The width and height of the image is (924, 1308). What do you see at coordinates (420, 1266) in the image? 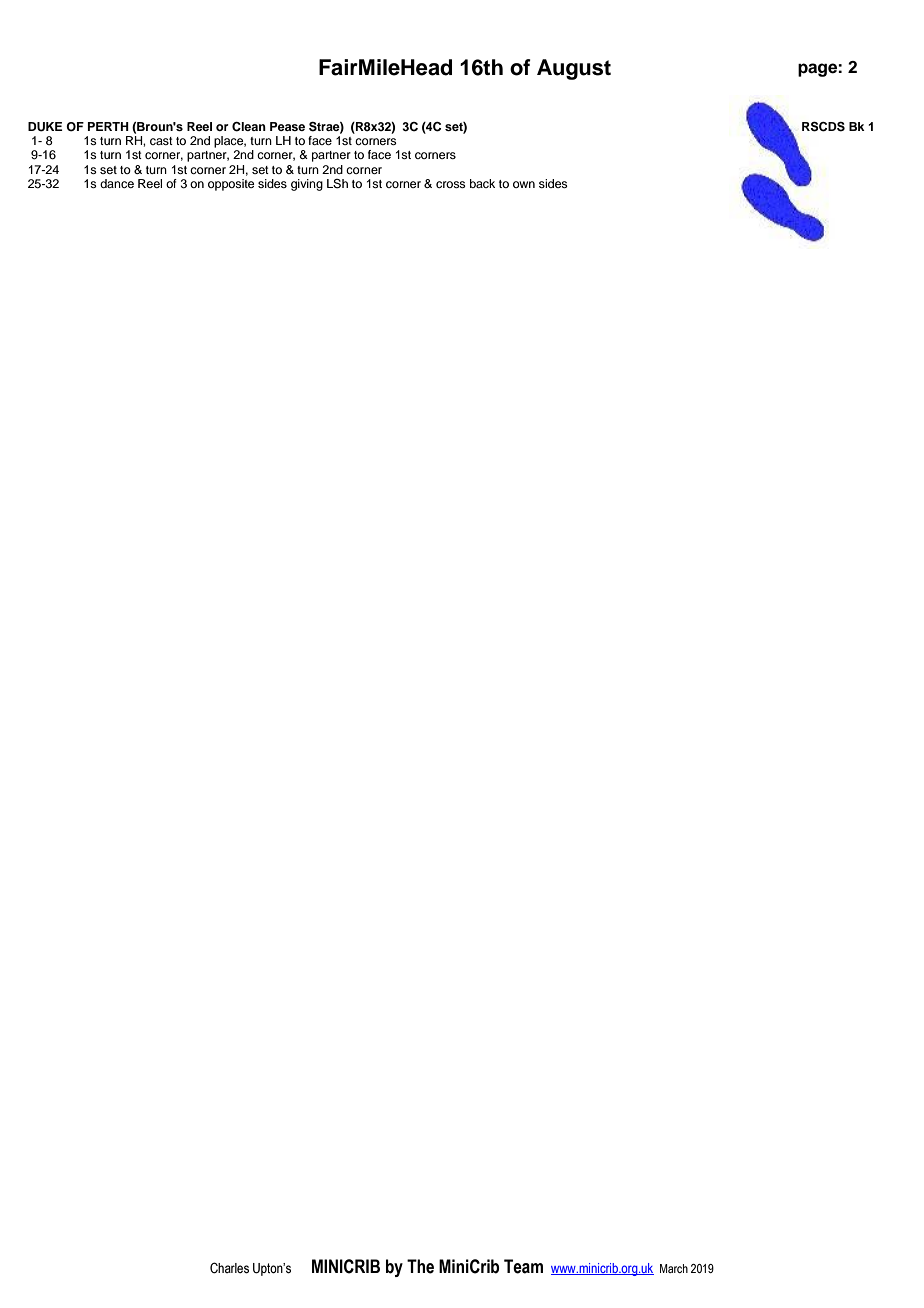
I see `The` at bounding box center [420, 1266].
